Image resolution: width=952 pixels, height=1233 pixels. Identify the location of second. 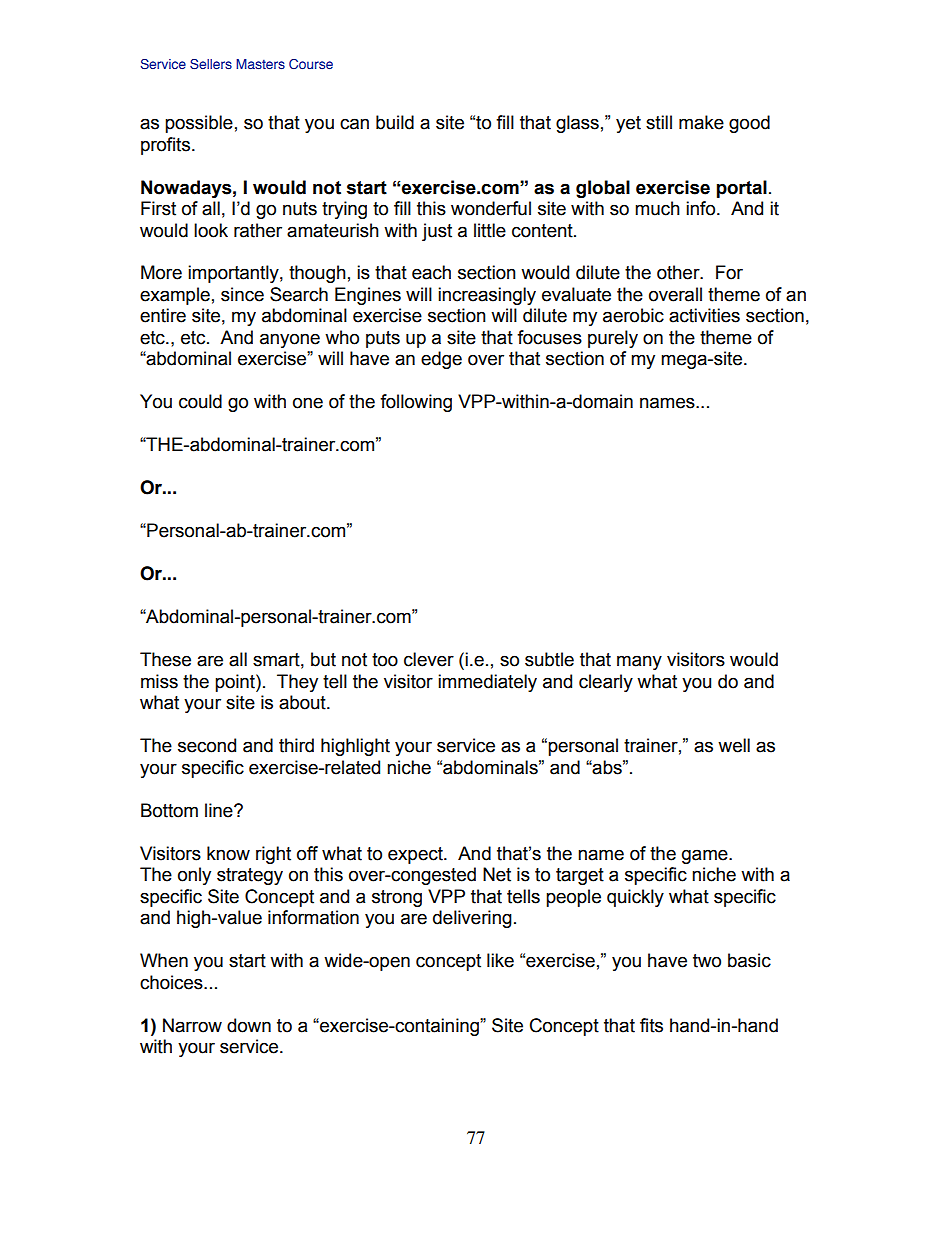
(207, 745).
